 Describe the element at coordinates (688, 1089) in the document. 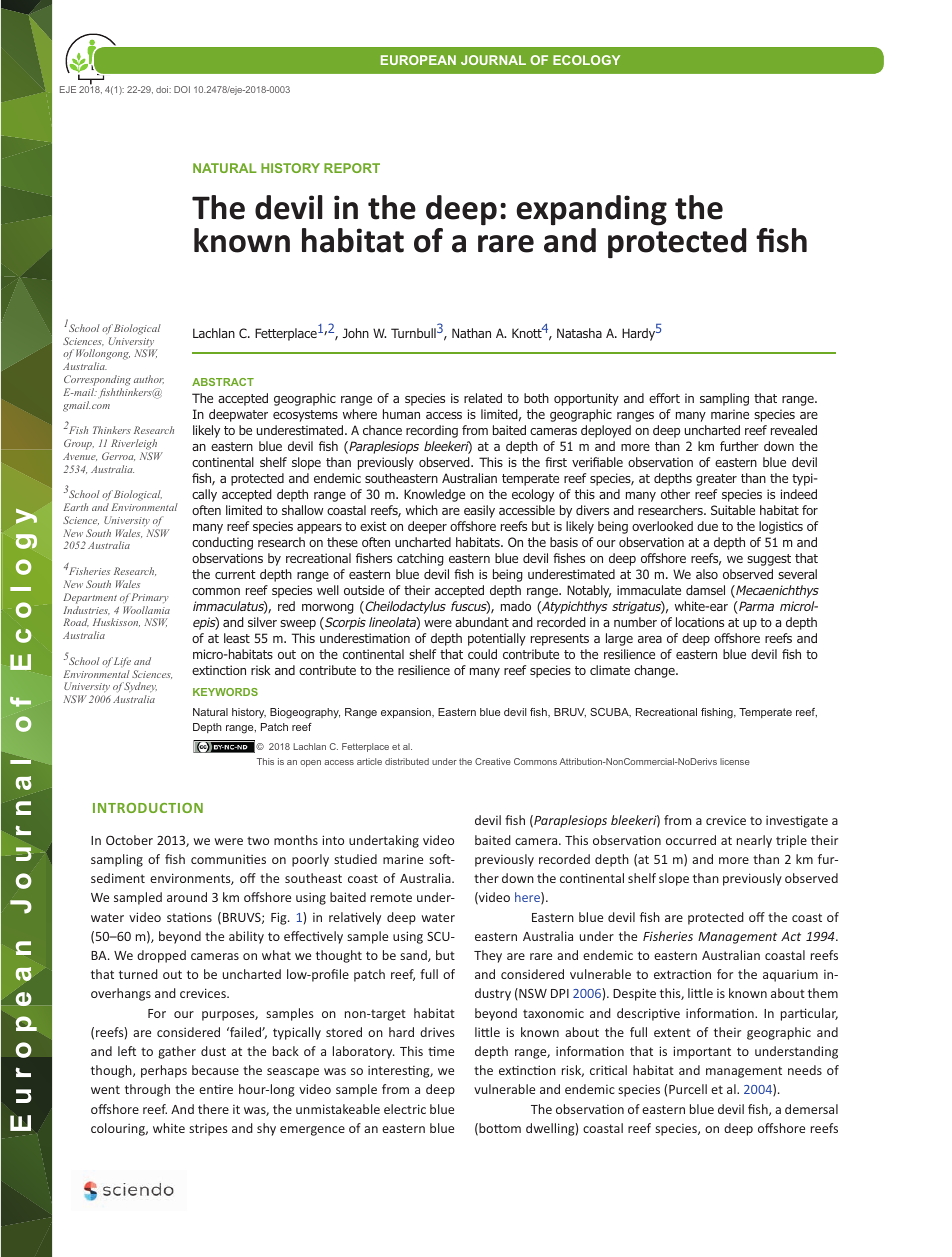

I see `Purcell` at that location.
